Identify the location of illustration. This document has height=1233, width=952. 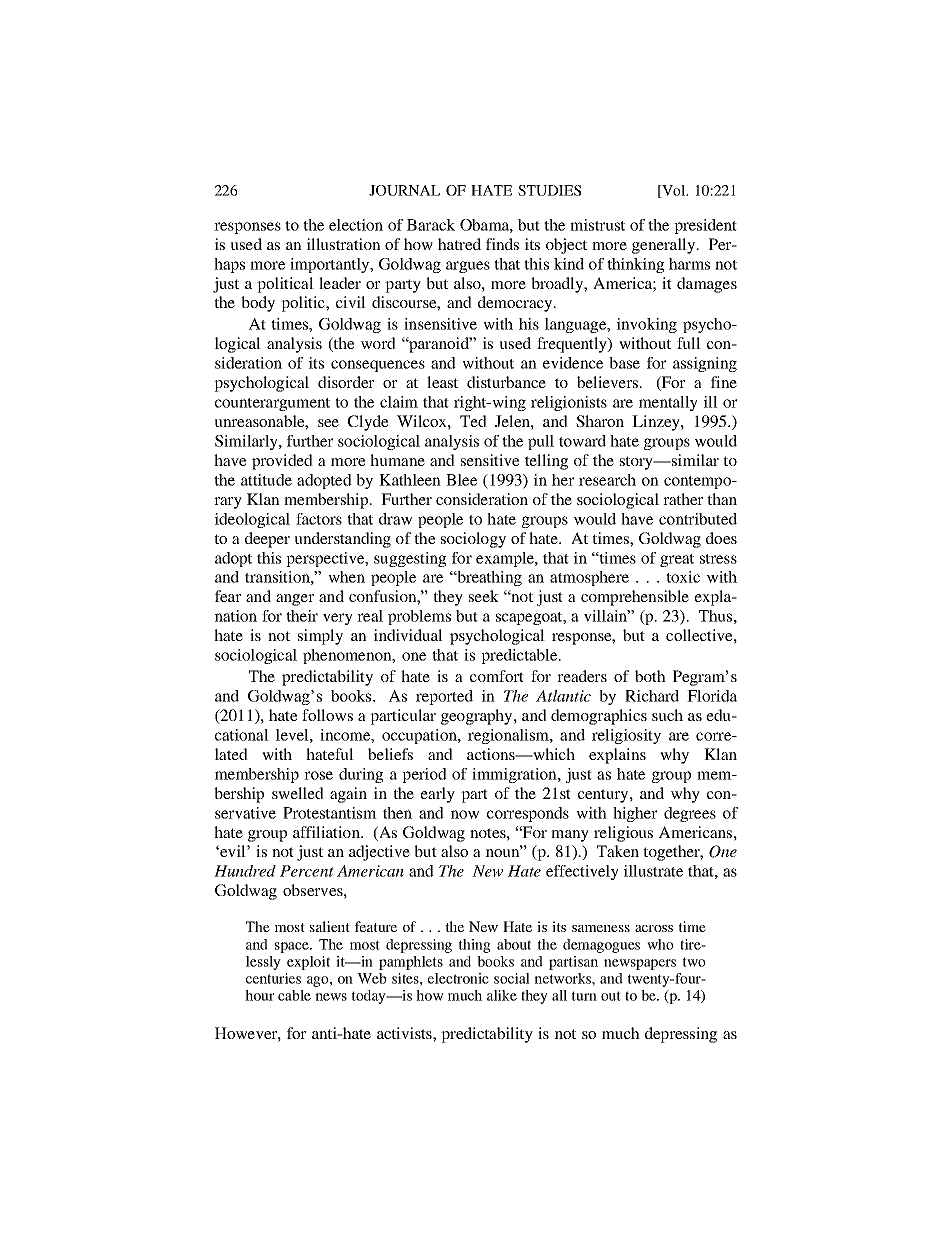
(344, 244).
